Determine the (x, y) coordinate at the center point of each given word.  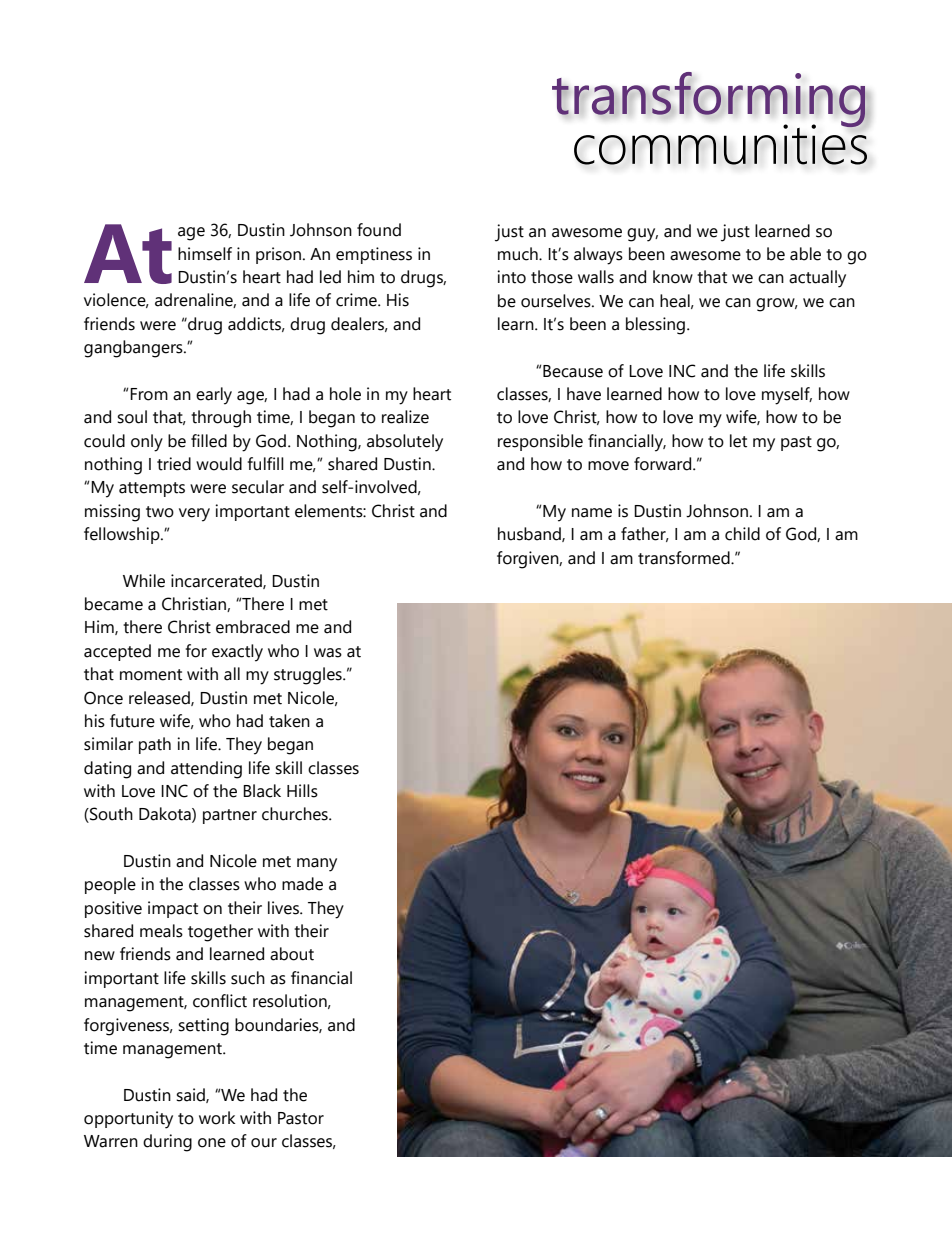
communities (720, 143)
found (379, 230)
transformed (685, 558)
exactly (237, 653)
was (328, 653)
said (191, 1095)
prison (278, 255)
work (217, 1118)
